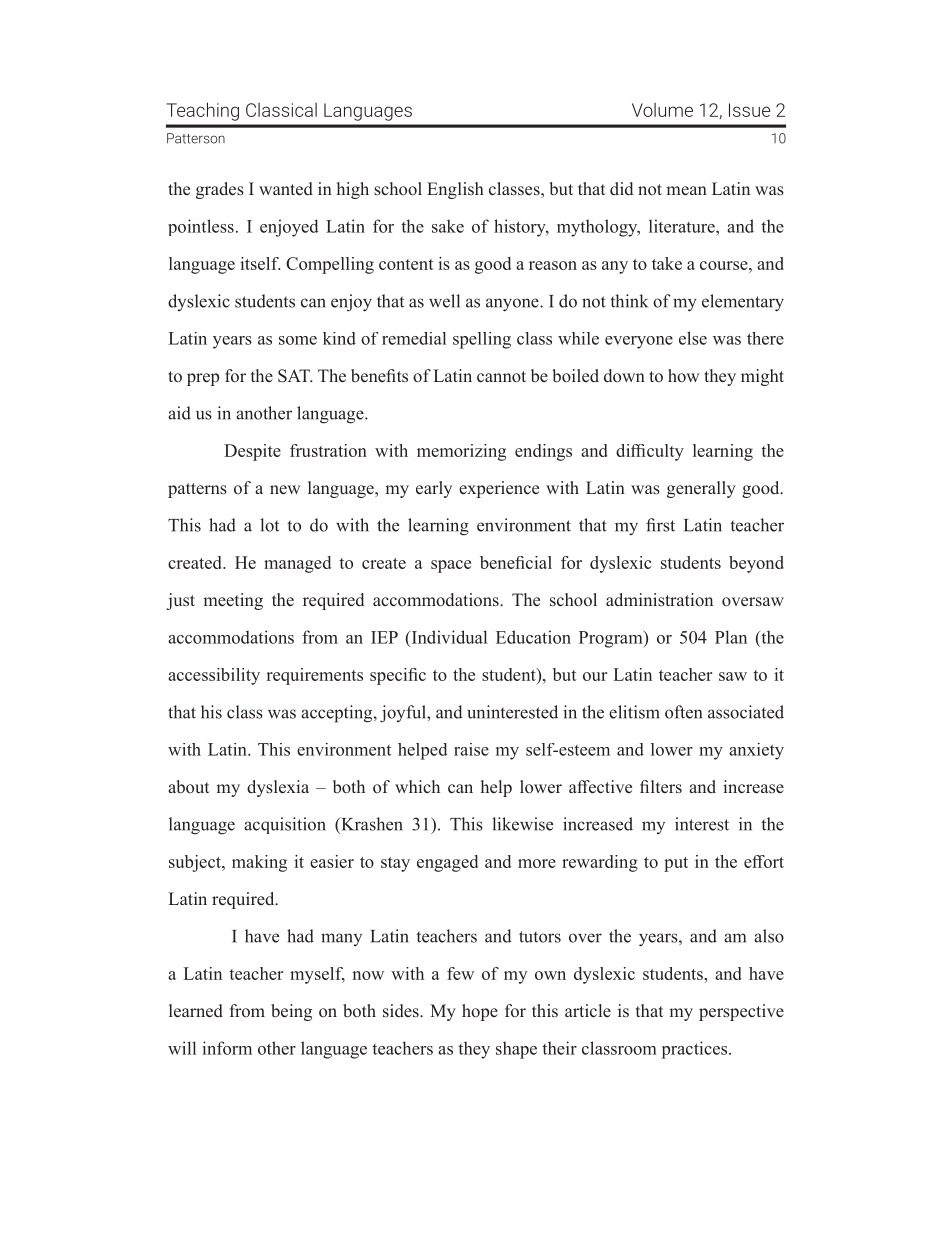 This screenshot has width=952, height=1233. I want to click on Patterson, so click(196, 138).
